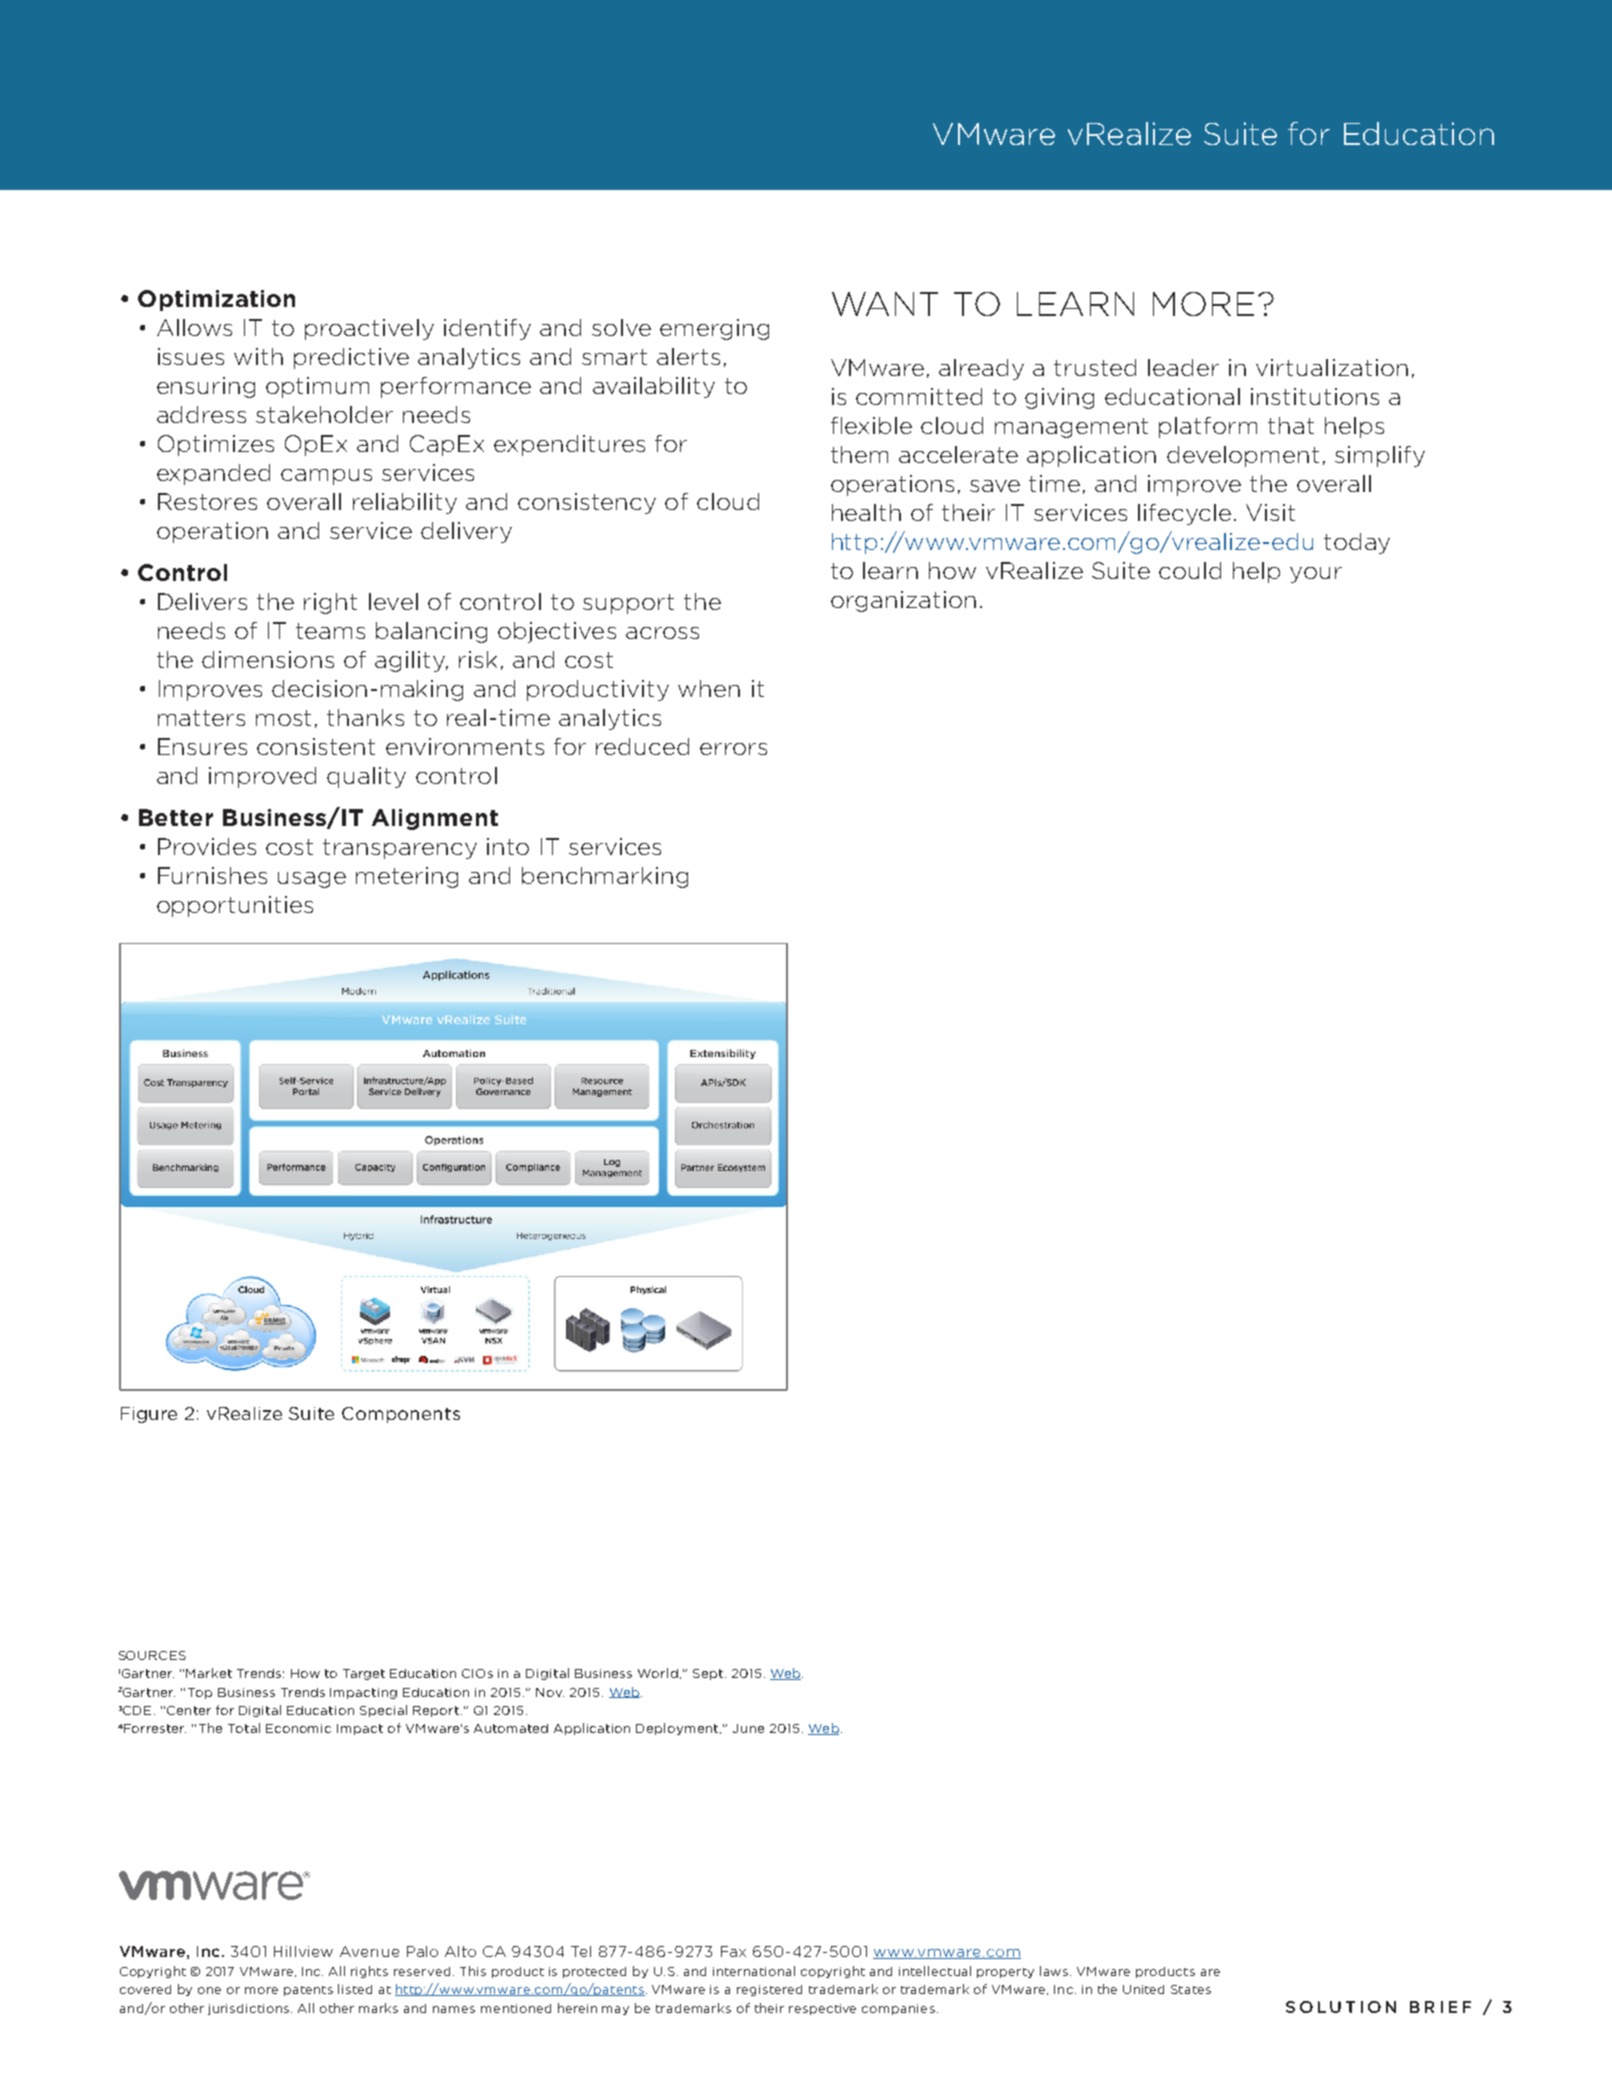 The width and height of the document is (1612, 2087). I want to click on usage, so click(312, 880).
